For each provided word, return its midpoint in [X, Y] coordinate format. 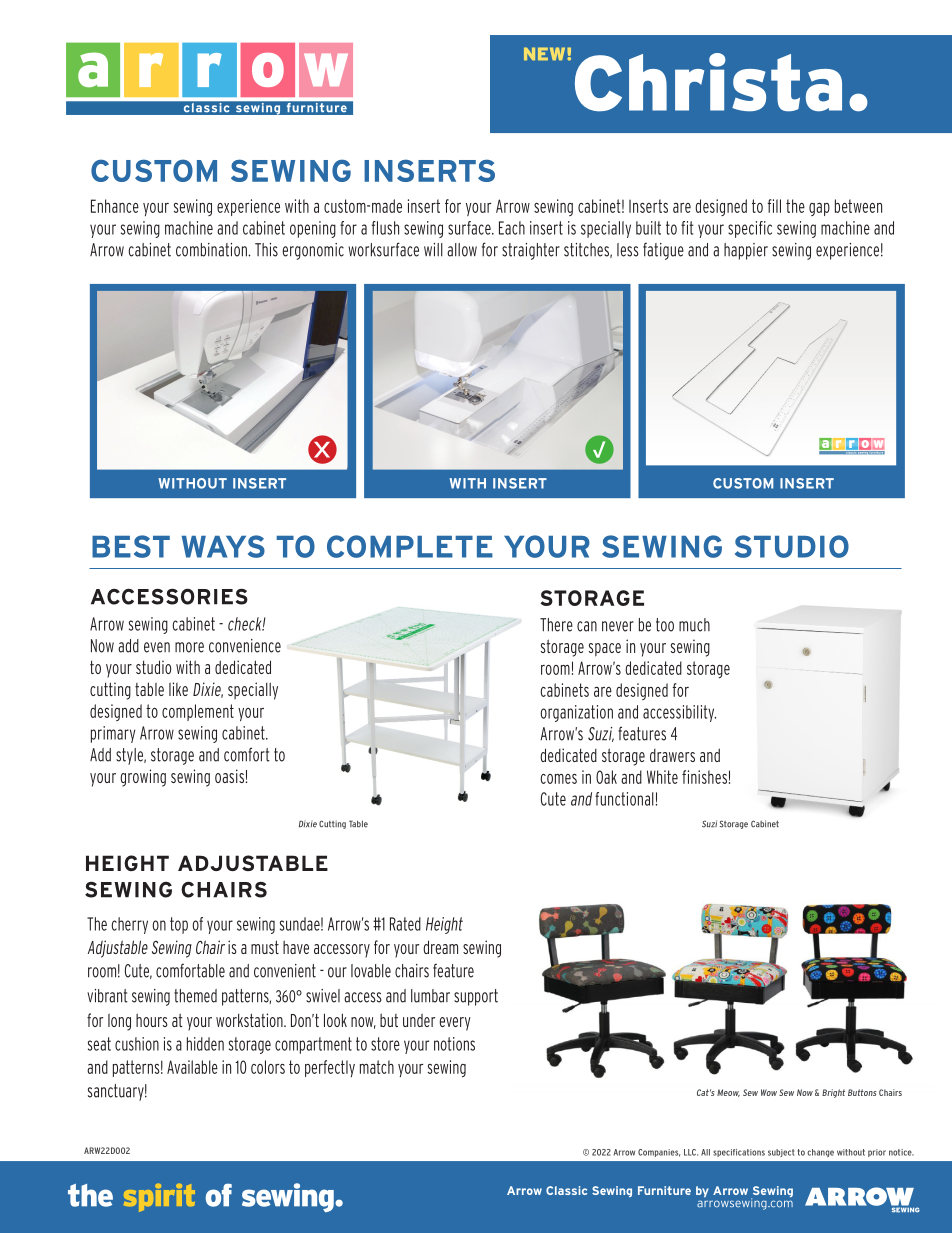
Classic [566, 1190]
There [556, 625]
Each [512, 228]
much [694, 625]
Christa [708, 82]
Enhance [115, 206]
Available [192, 1067]
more [189, 647]
